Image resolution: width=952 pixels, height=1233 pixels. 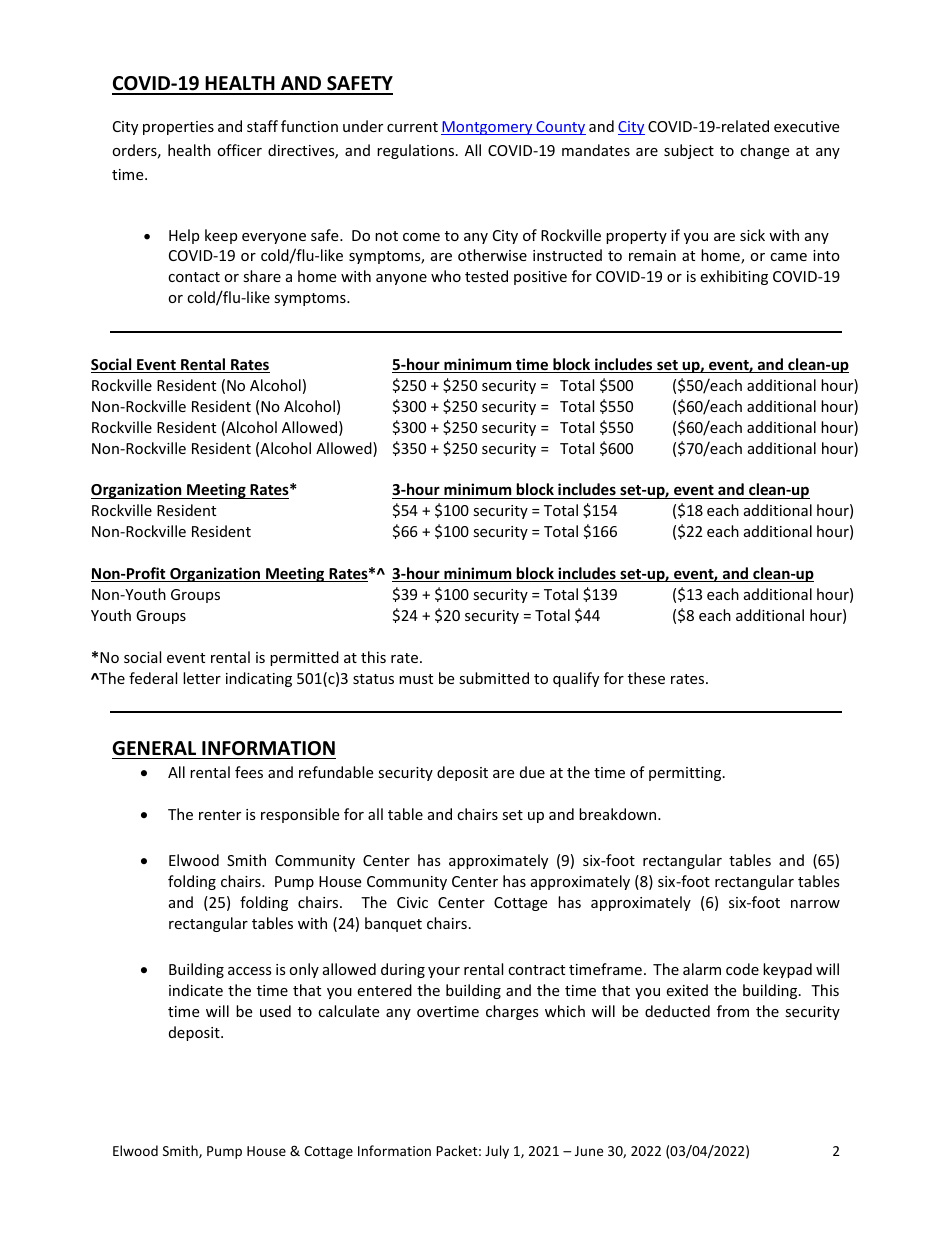 What do you see at coordinates (220, 815) in the image?
I see `renter` at bounding box center [220, 815].
